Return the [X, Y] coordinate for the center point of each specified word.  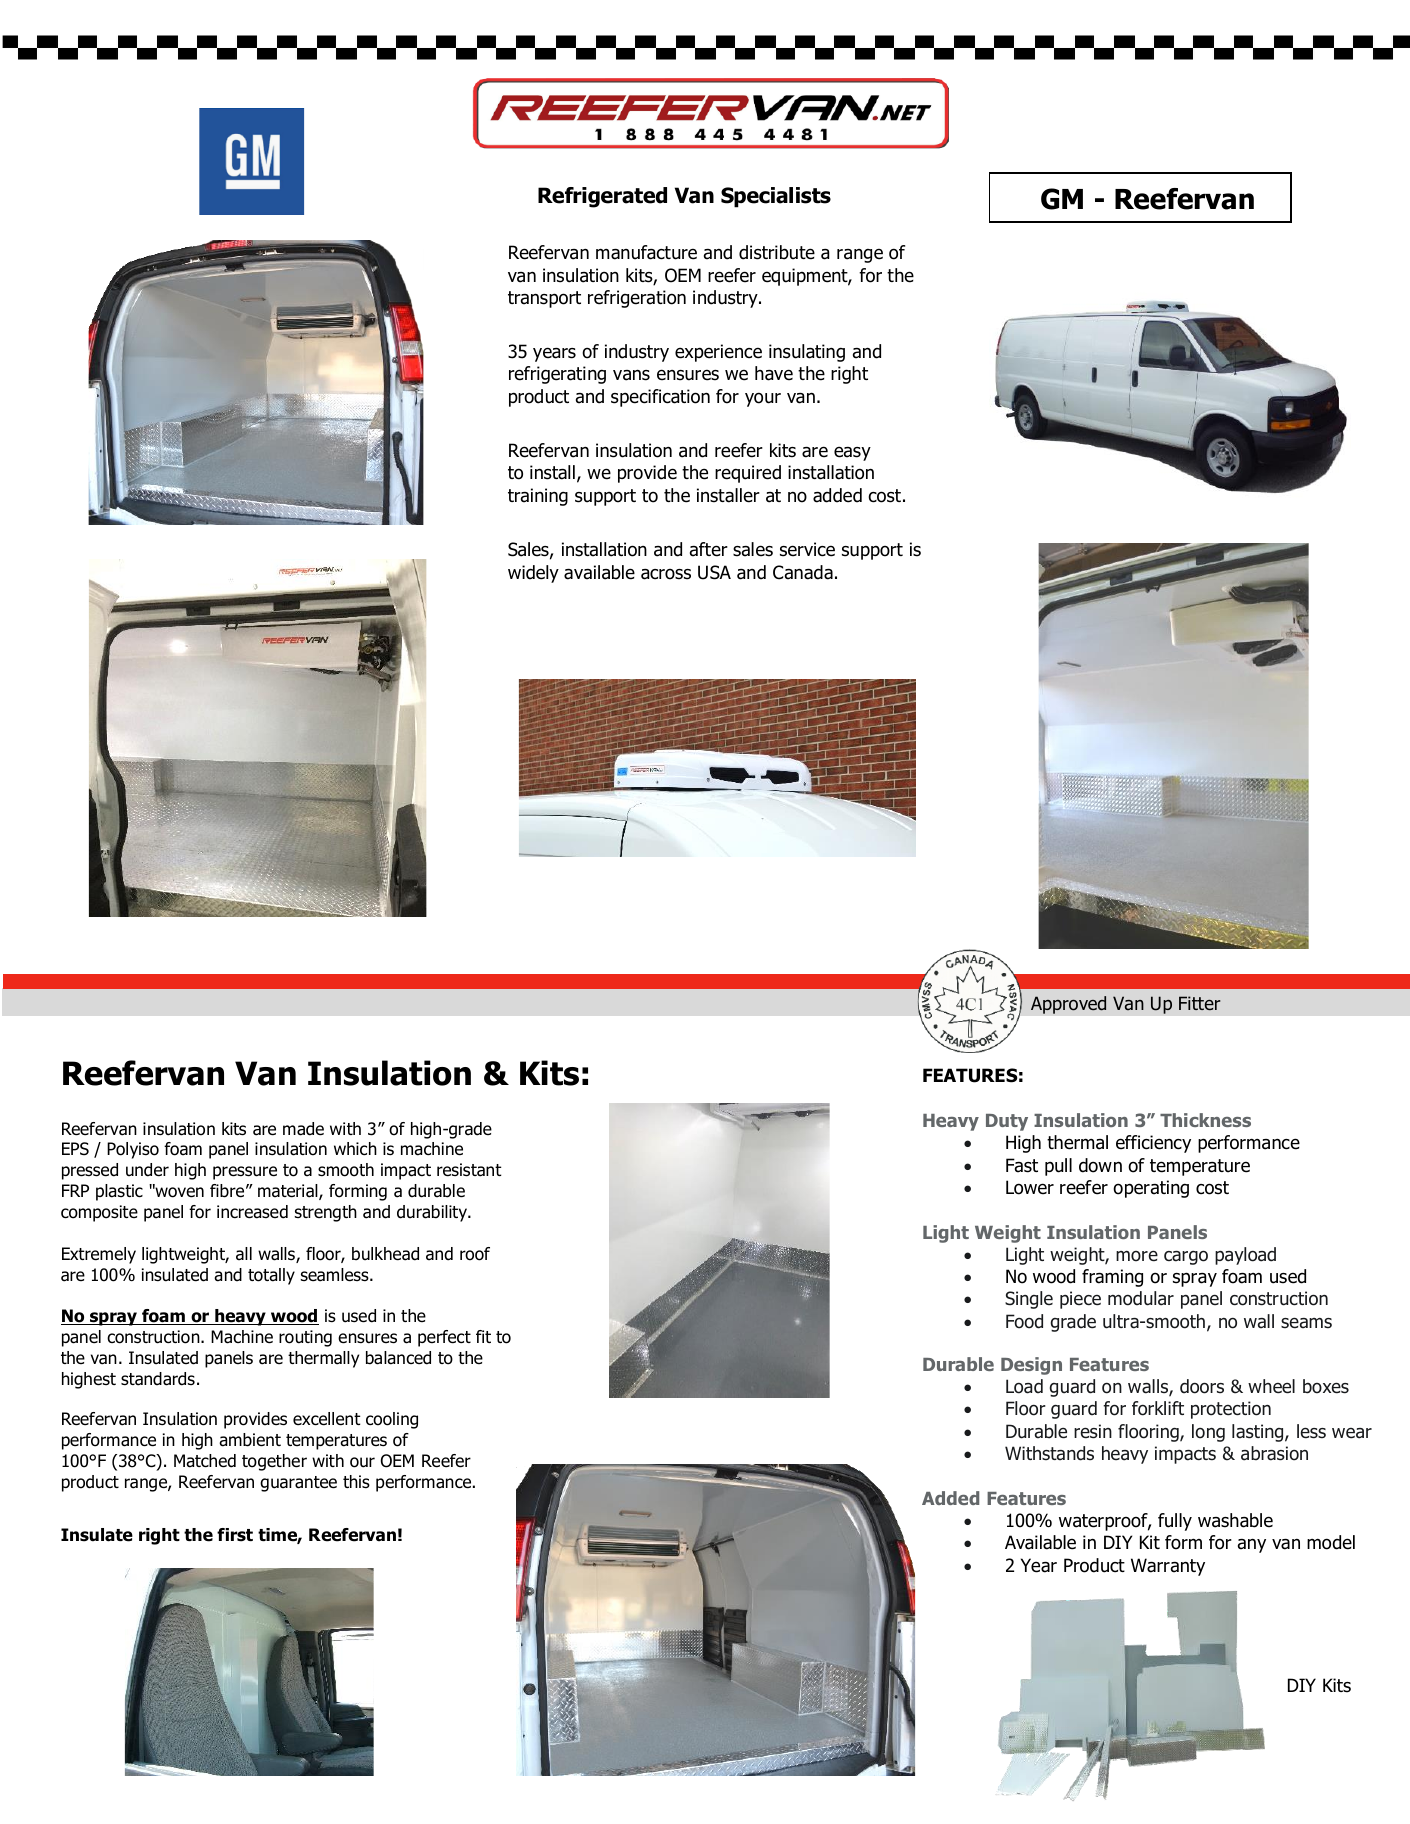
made [303, 1129]
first [235, 1535]
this [356, 1481]
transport [544, 299]
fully [1175, 1522]
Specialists [776, 197]
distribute [777, 252]
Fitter [1200, 1003]
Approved [1068, 1005]
